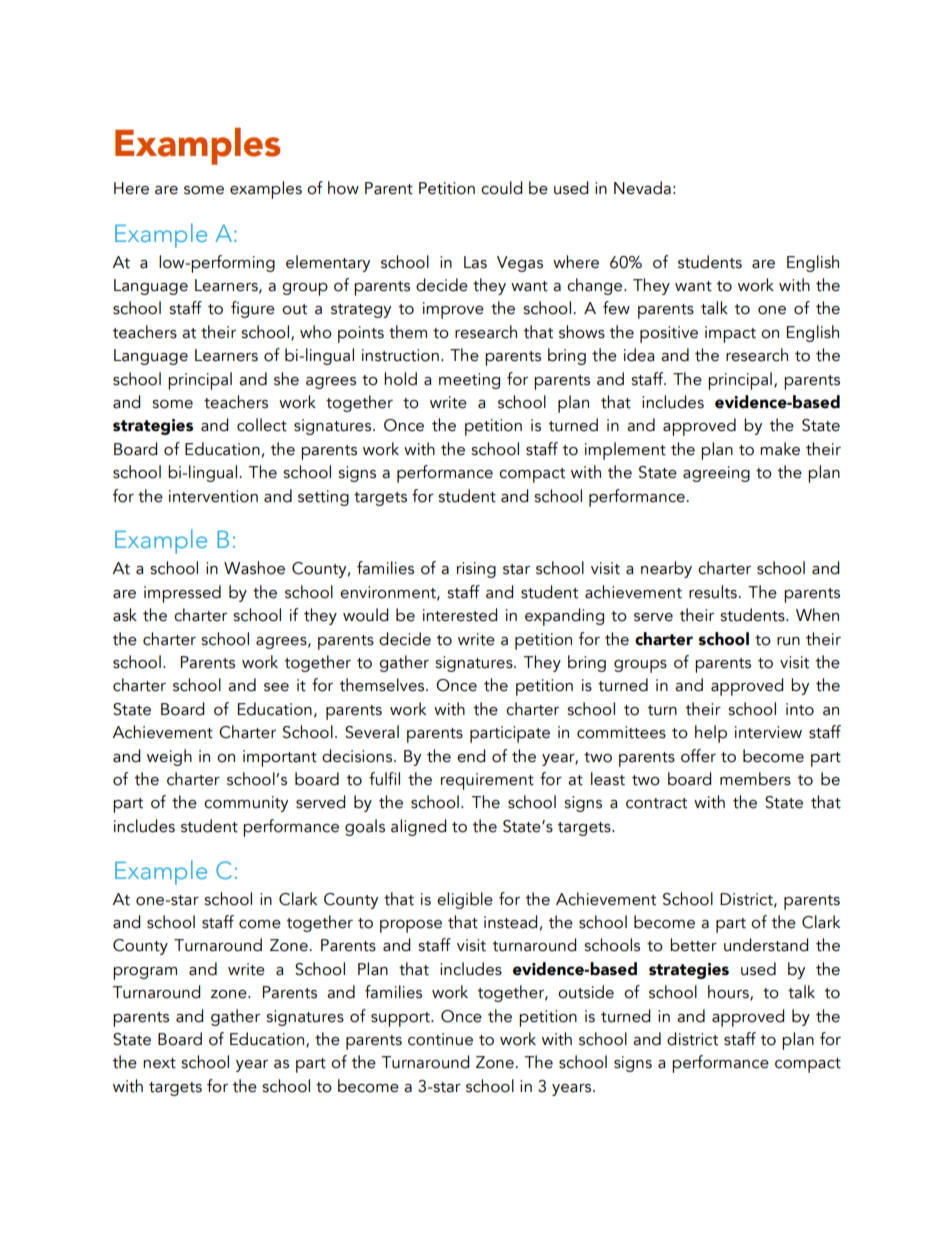 Image resolution: width=952 pixels, height=1233 pixels. Describe the element at coordinates (159, 1063) in the page. I see `next` at that location.
